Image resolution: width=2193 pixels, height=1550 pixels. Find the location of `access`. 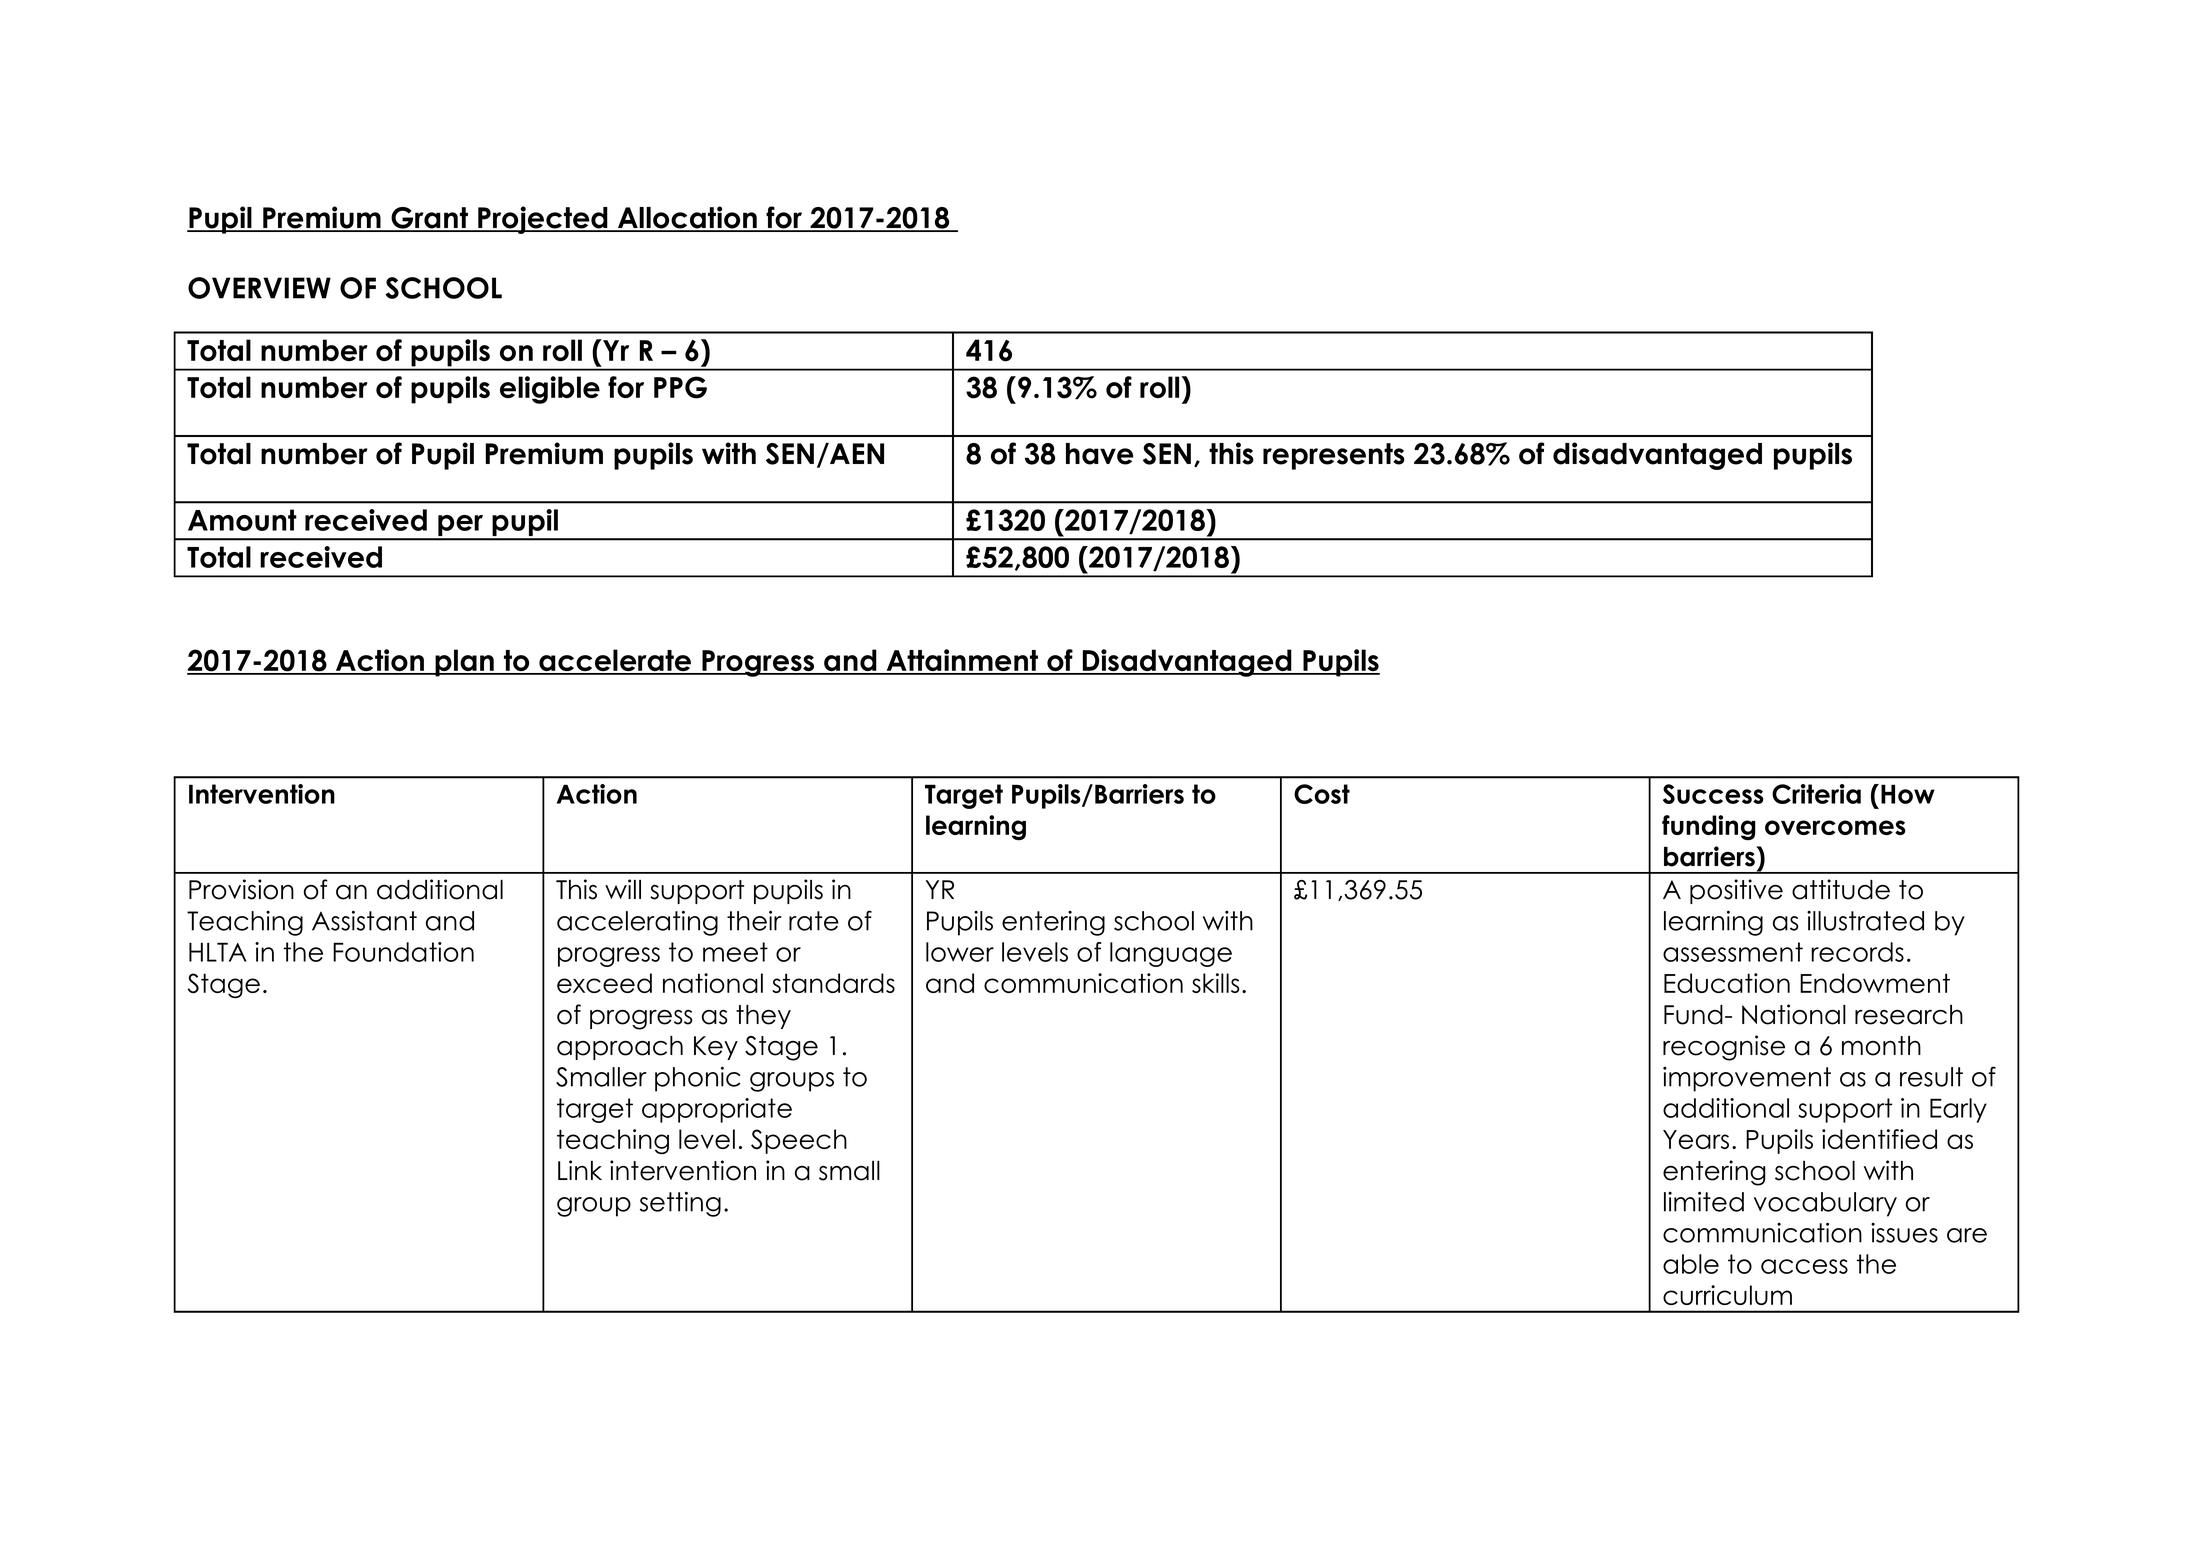

access is located at coordinates (1804, 1266).
